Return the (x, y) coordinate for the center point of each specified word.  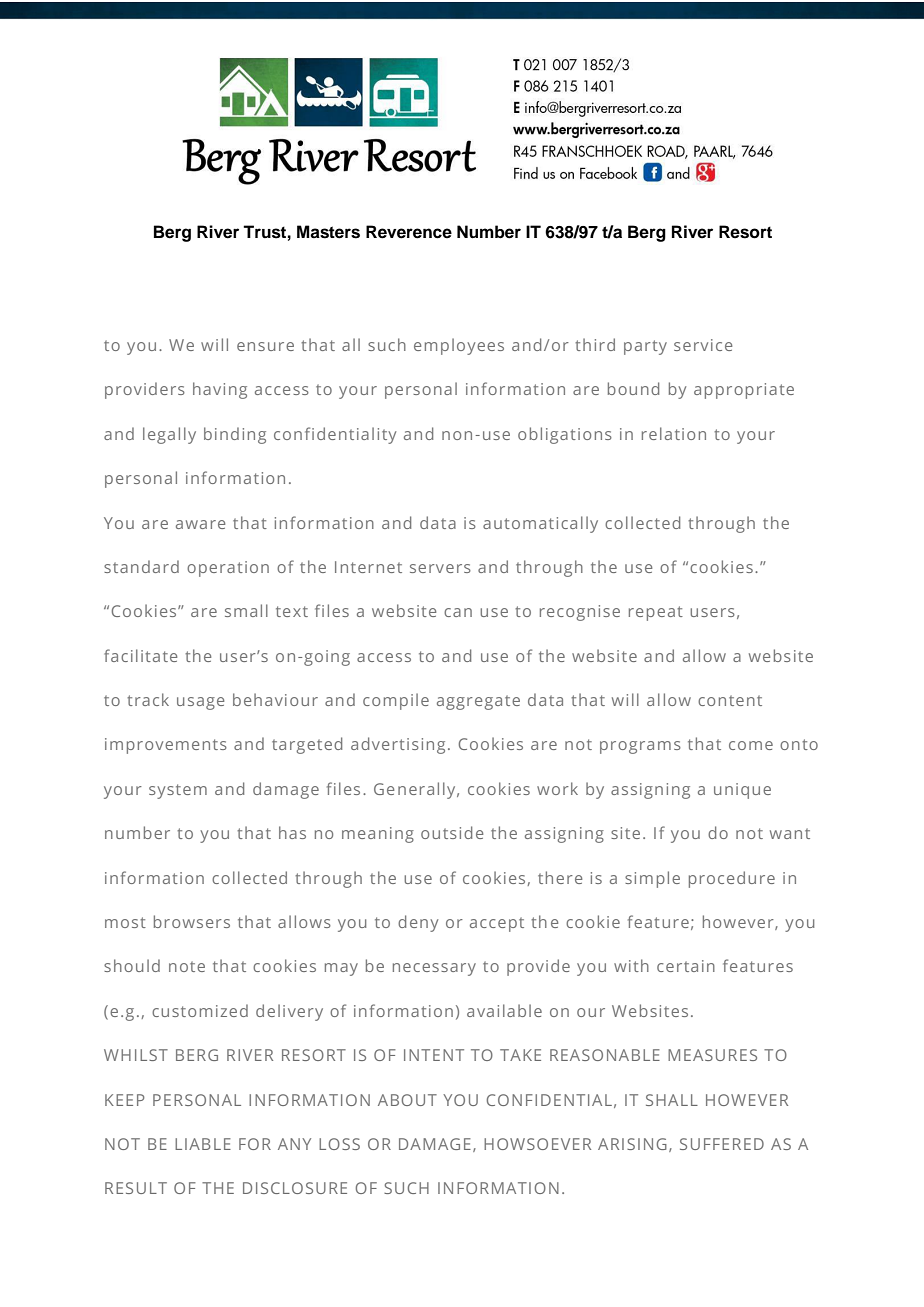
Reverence (409, 232)
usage (200, 703)
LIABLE (203, 1144)
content (730, 700)
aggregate (478, 702)
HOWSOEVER (537, 1144)
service (703, 345)
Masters (328, 232)
